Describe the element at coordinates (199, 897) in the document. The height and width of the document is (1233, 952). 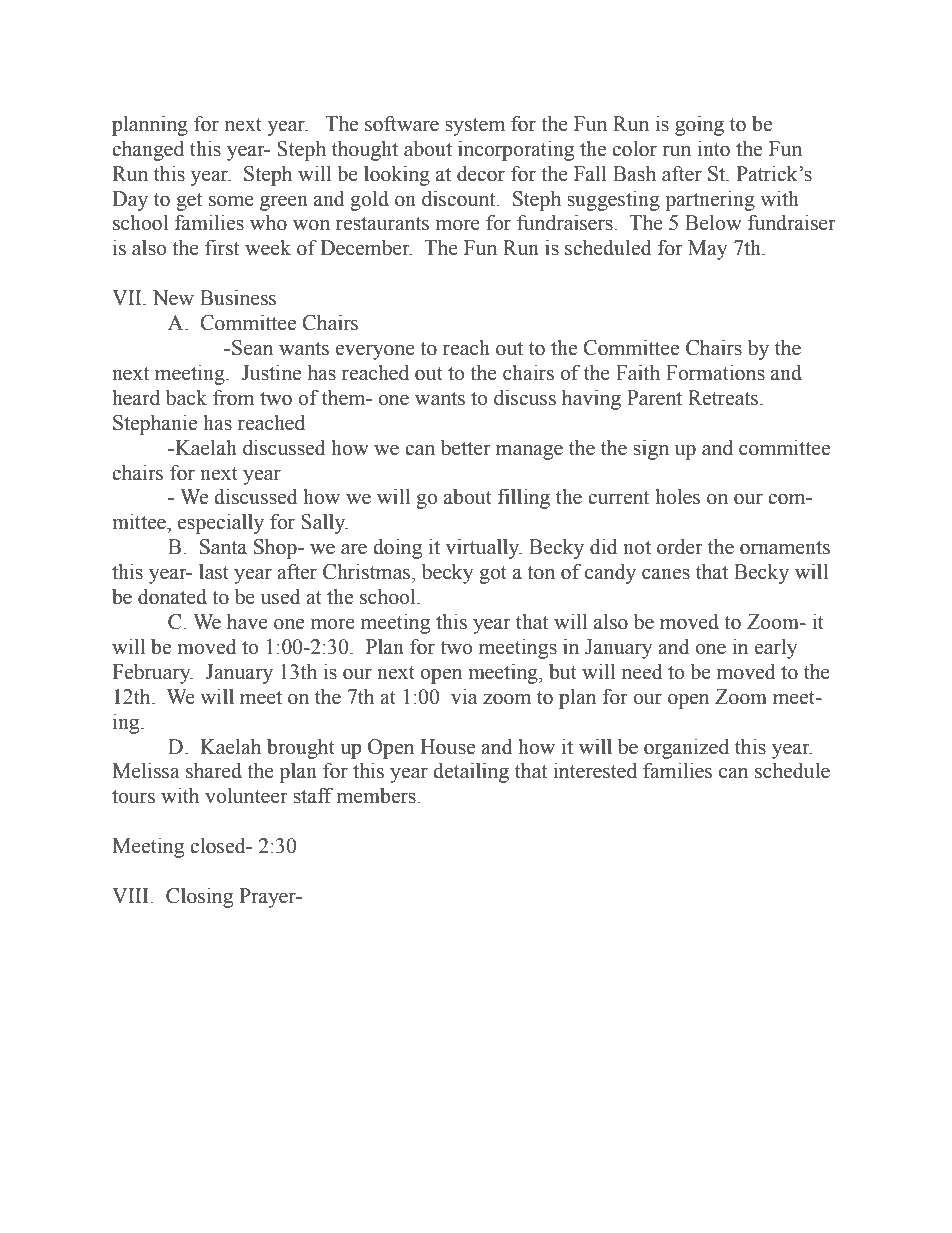
I see `Closing` at that location.
